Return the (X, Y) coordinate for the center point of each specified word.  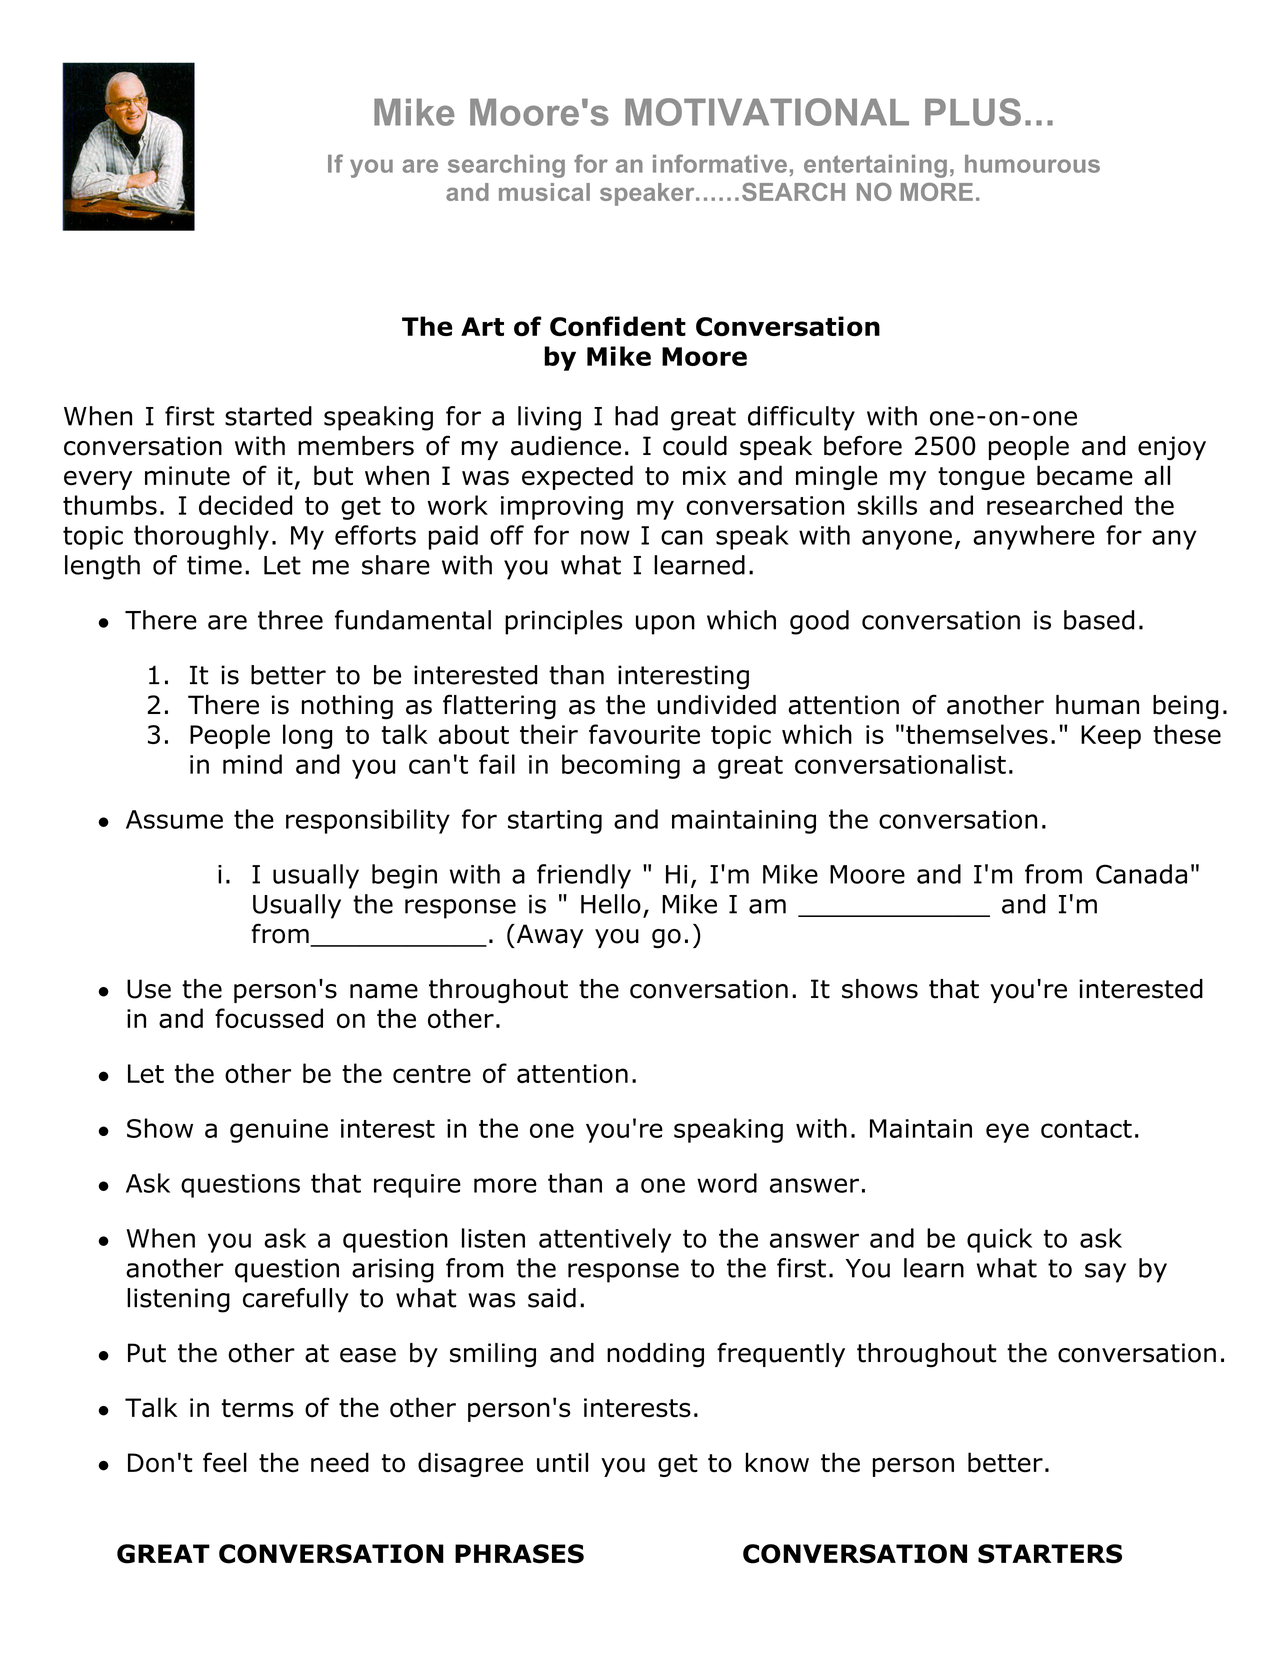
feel (225, 1462)
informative (720, 163)
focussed (269, 1018)
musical (544, 192)
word (727, 1183)
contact (1086, 1129)
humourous (1032, 164)
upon (665, 625)
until (562, 1462)
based (1099, 620)
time (214, 565)
